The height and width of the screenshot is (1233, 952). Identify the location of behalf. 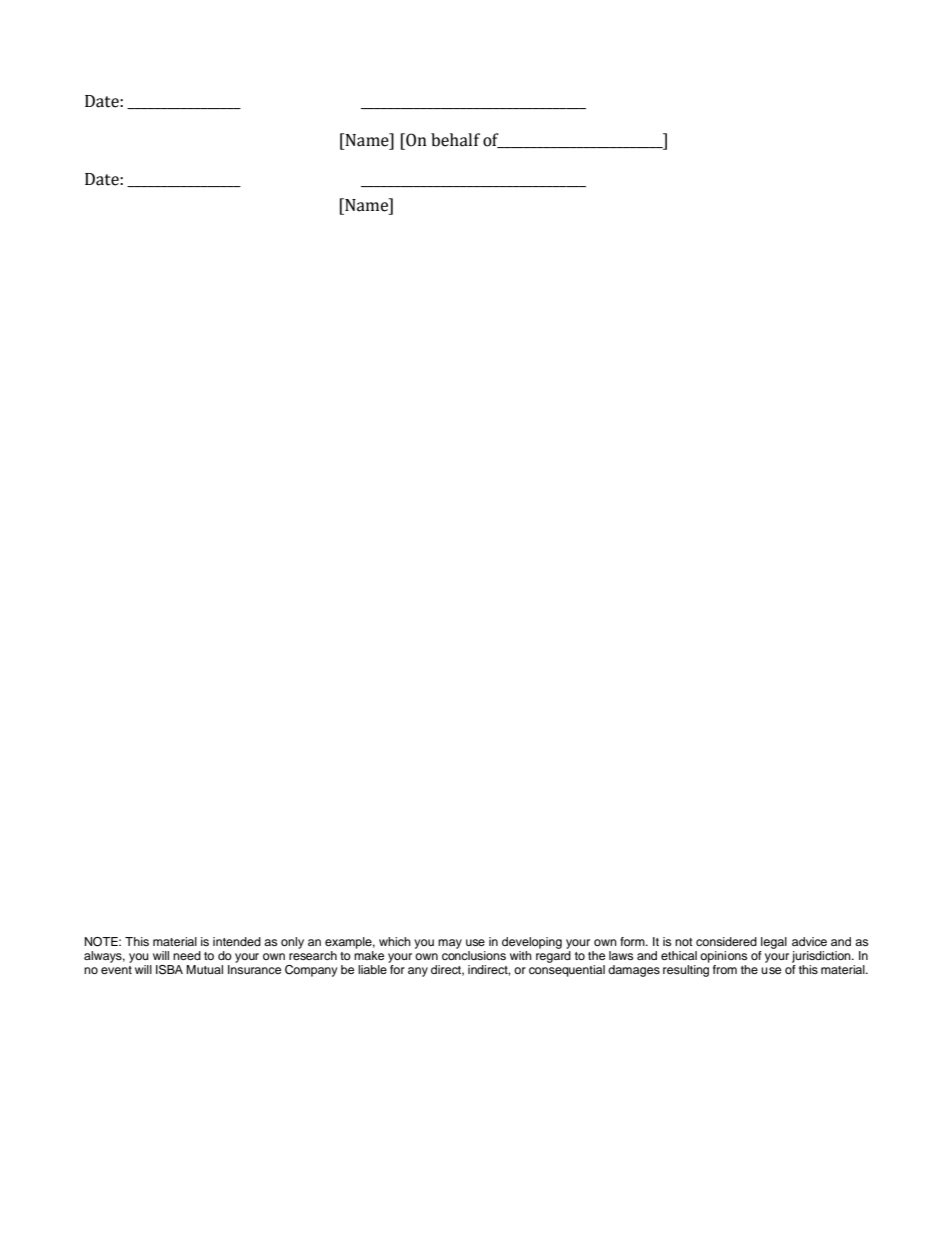
(455, 140).
